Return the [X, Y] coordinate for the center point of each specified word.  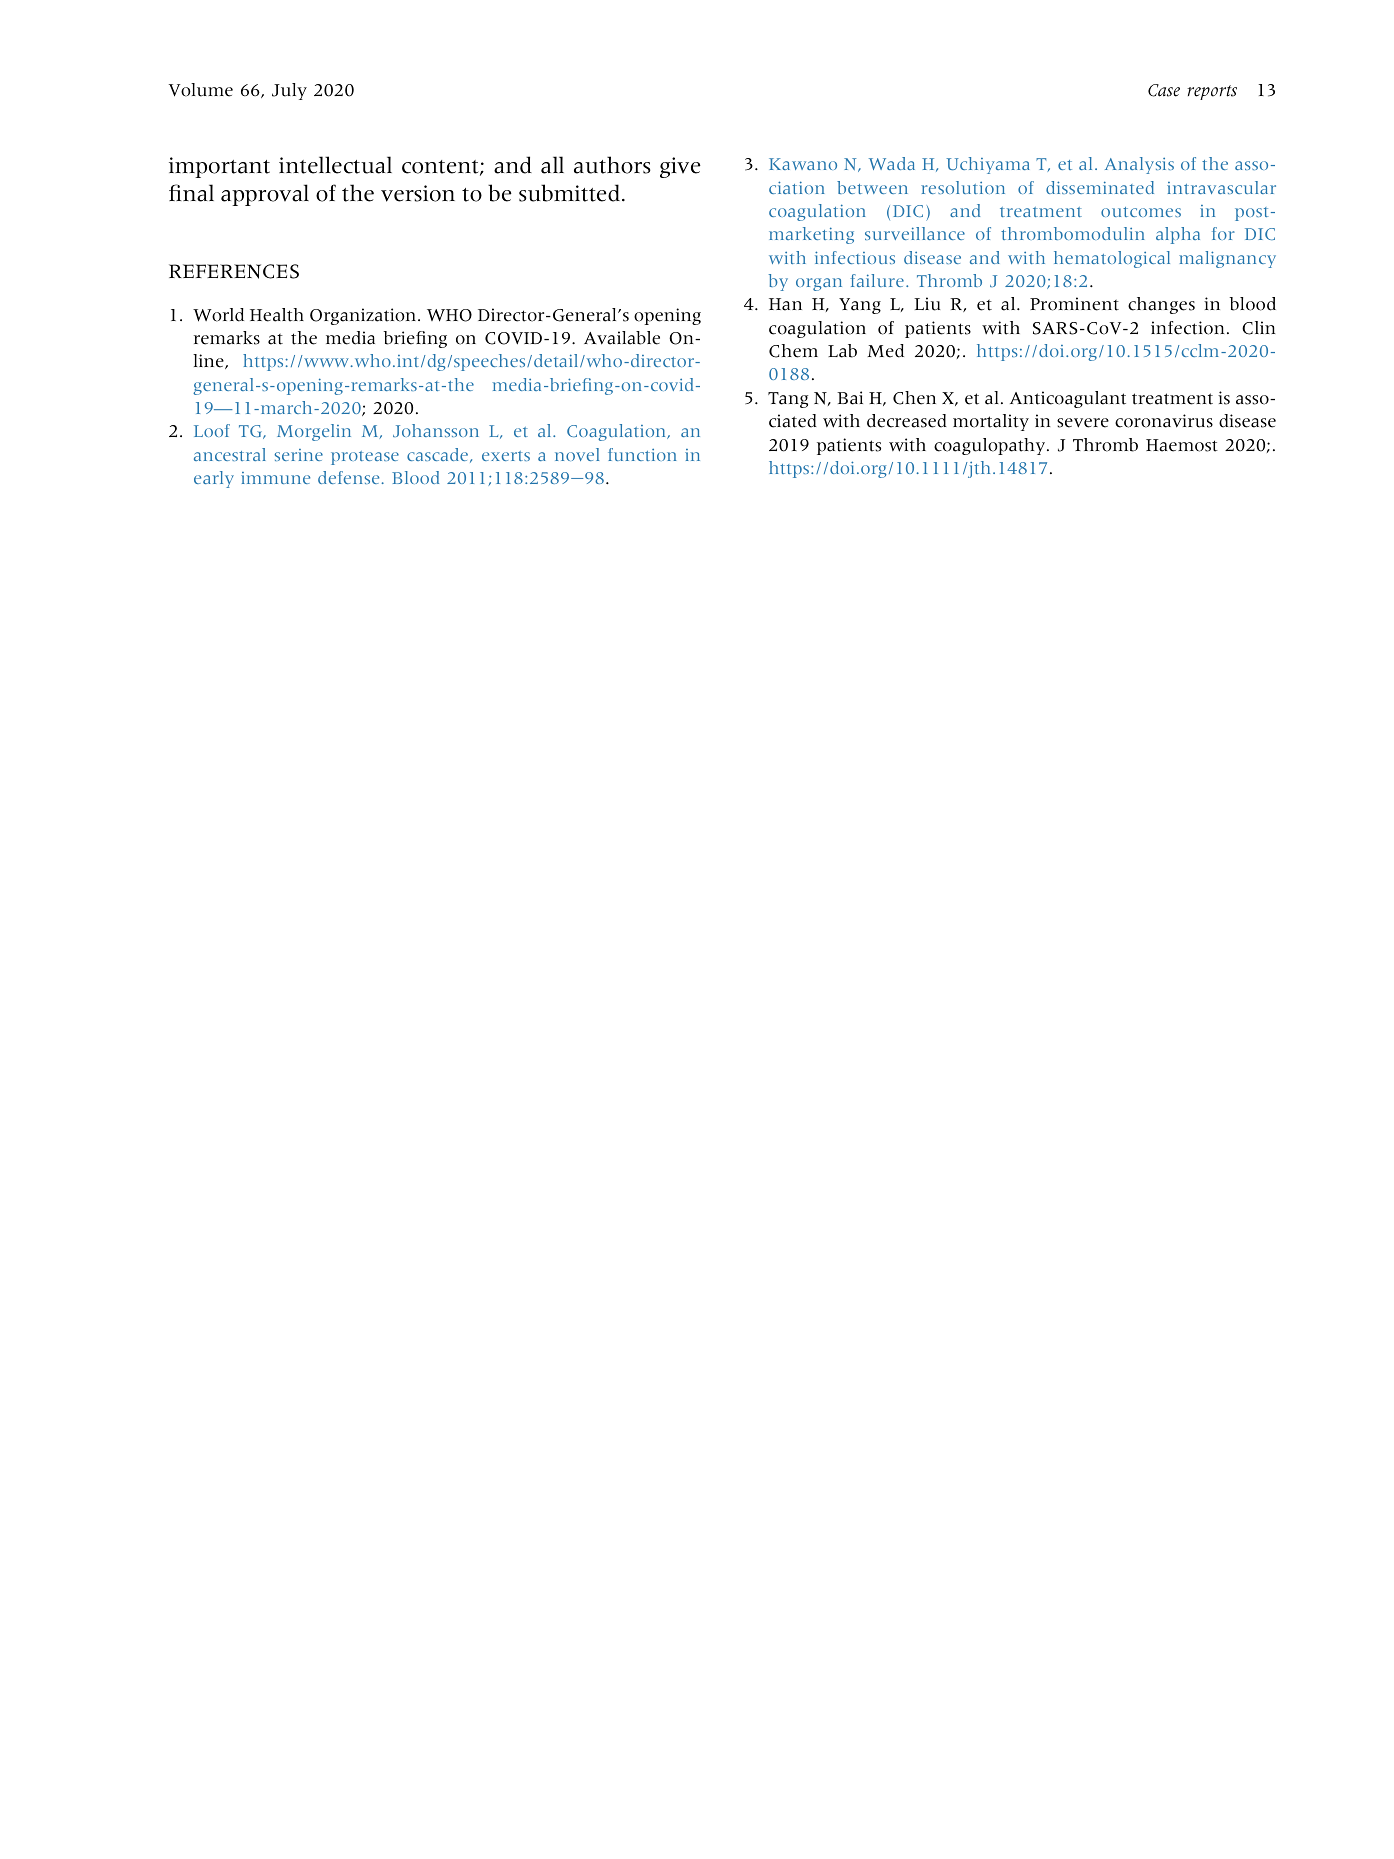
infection [1189, 328]
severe [1083, 423]
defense [348, 477]
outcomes [1141, 212]
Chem [793, 351]
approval [265, 195]
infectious [855, 257]
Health [277, 315]
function [642, 454]
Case [1164, 90]
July [289, 91]
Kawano [803, 164]
